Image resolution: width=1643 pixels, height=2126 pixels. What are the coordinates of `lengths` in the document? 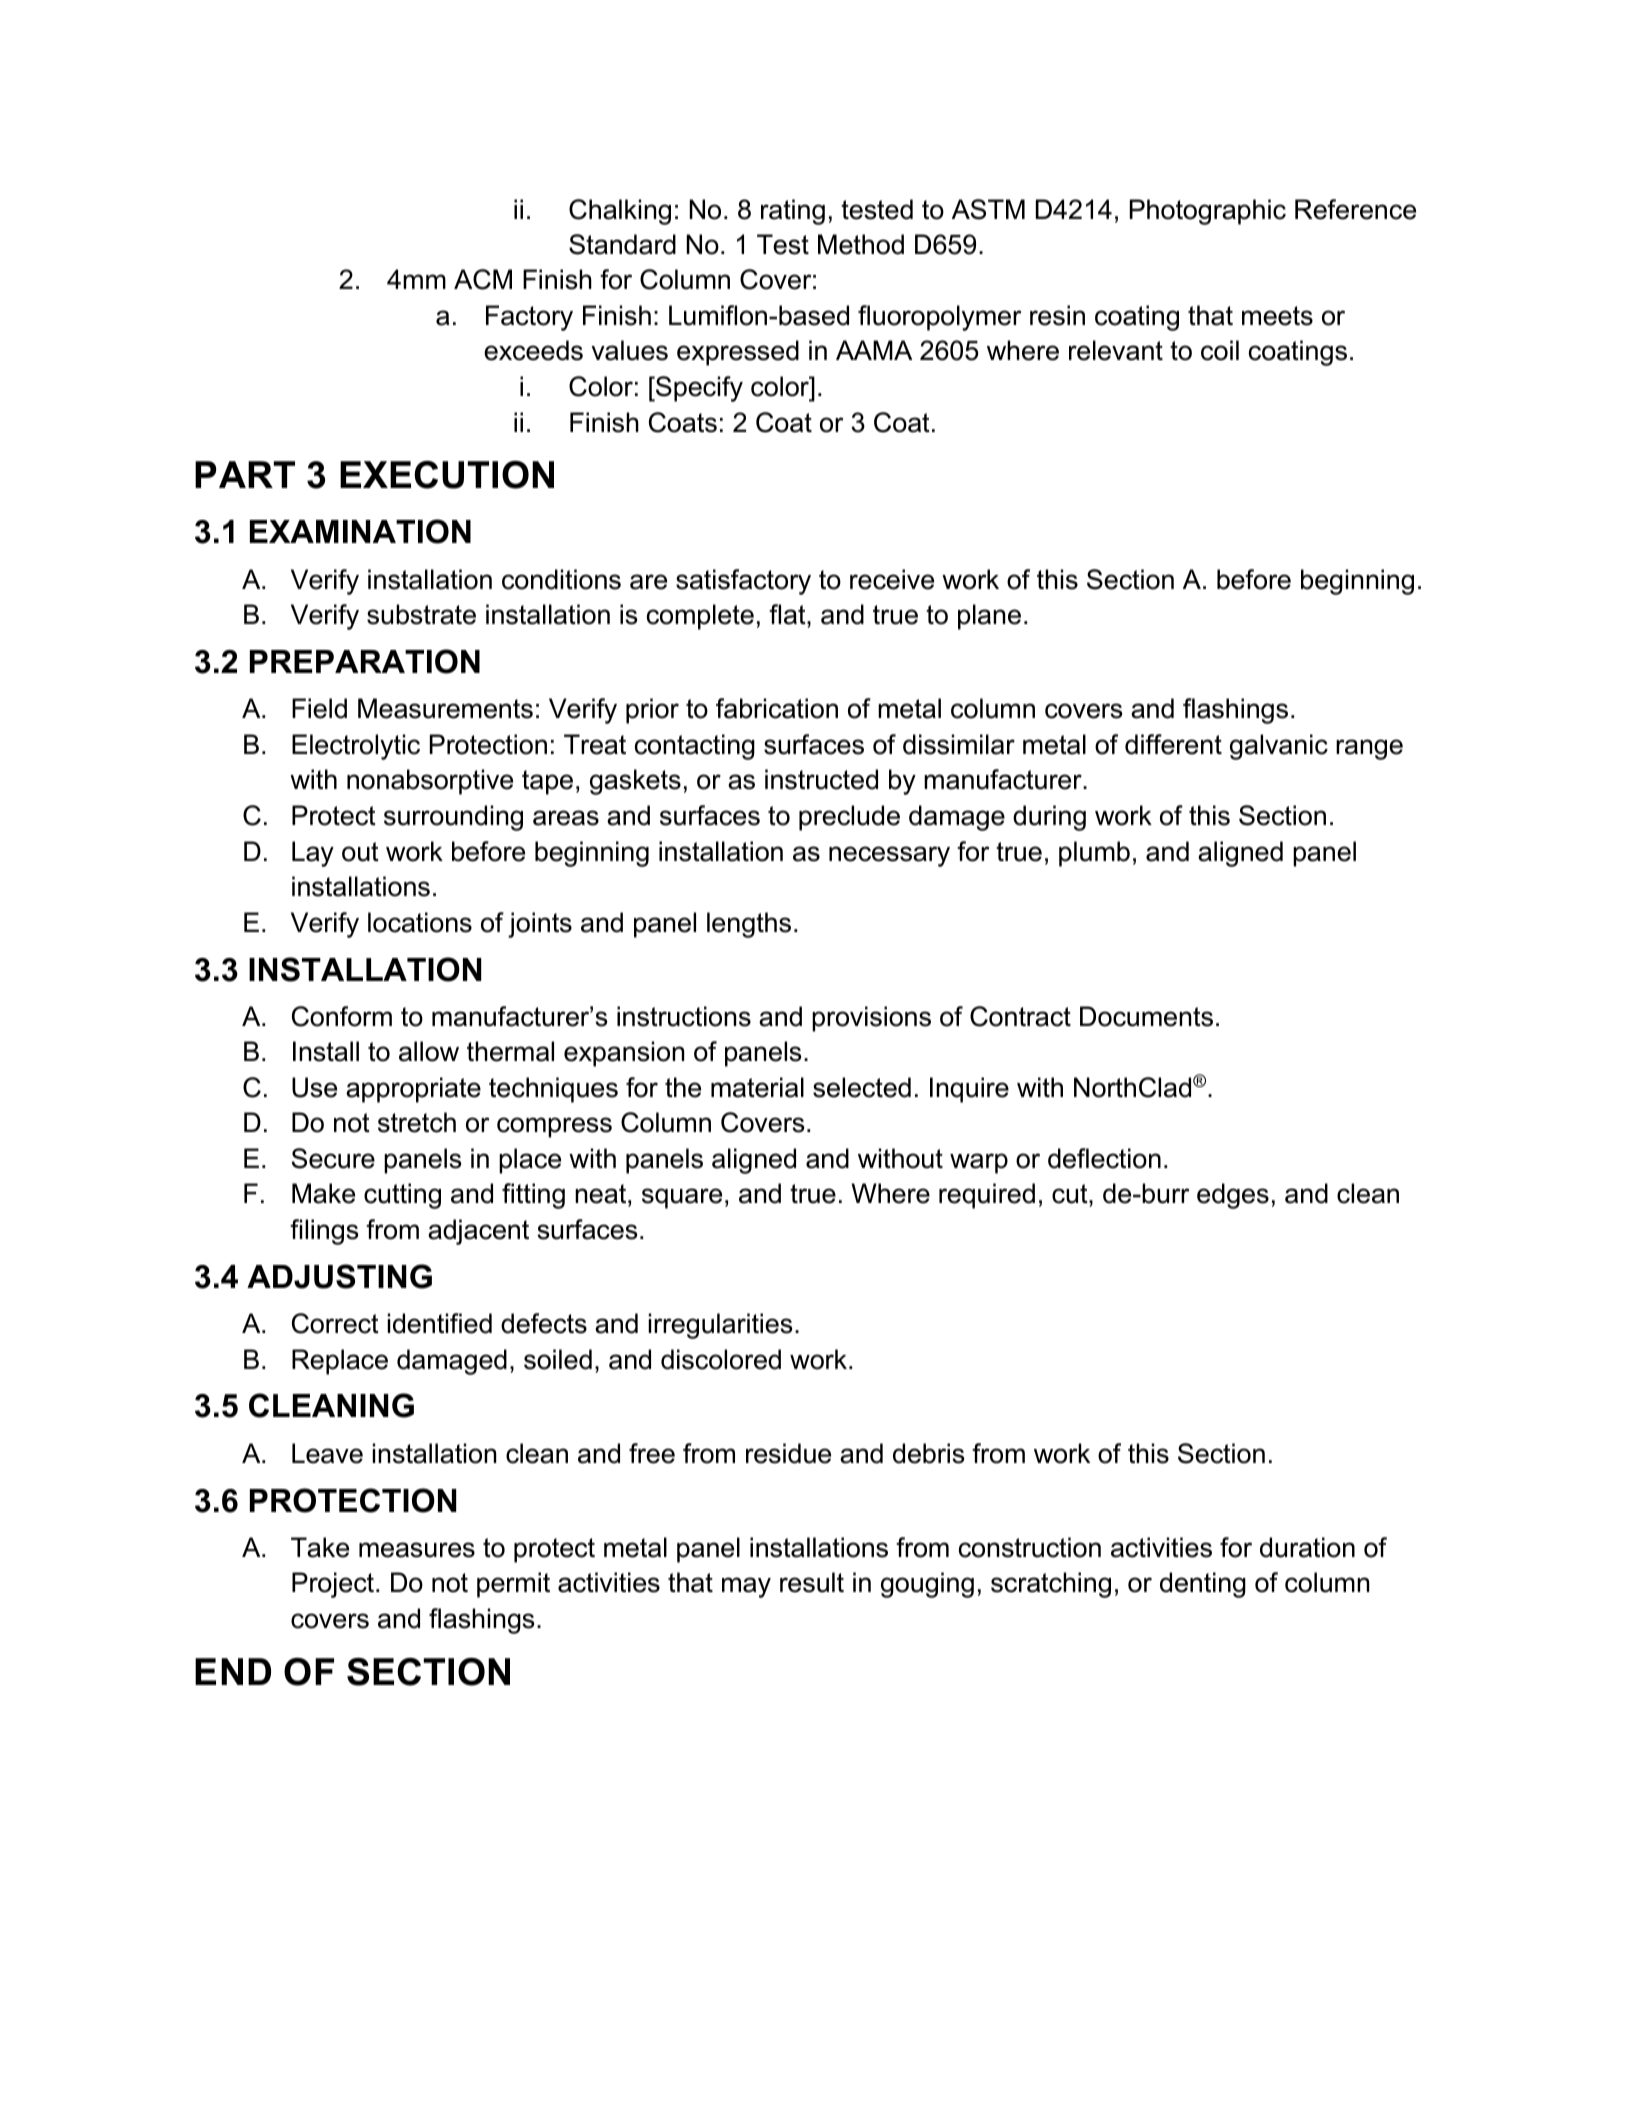 It's located at (749, 925).
